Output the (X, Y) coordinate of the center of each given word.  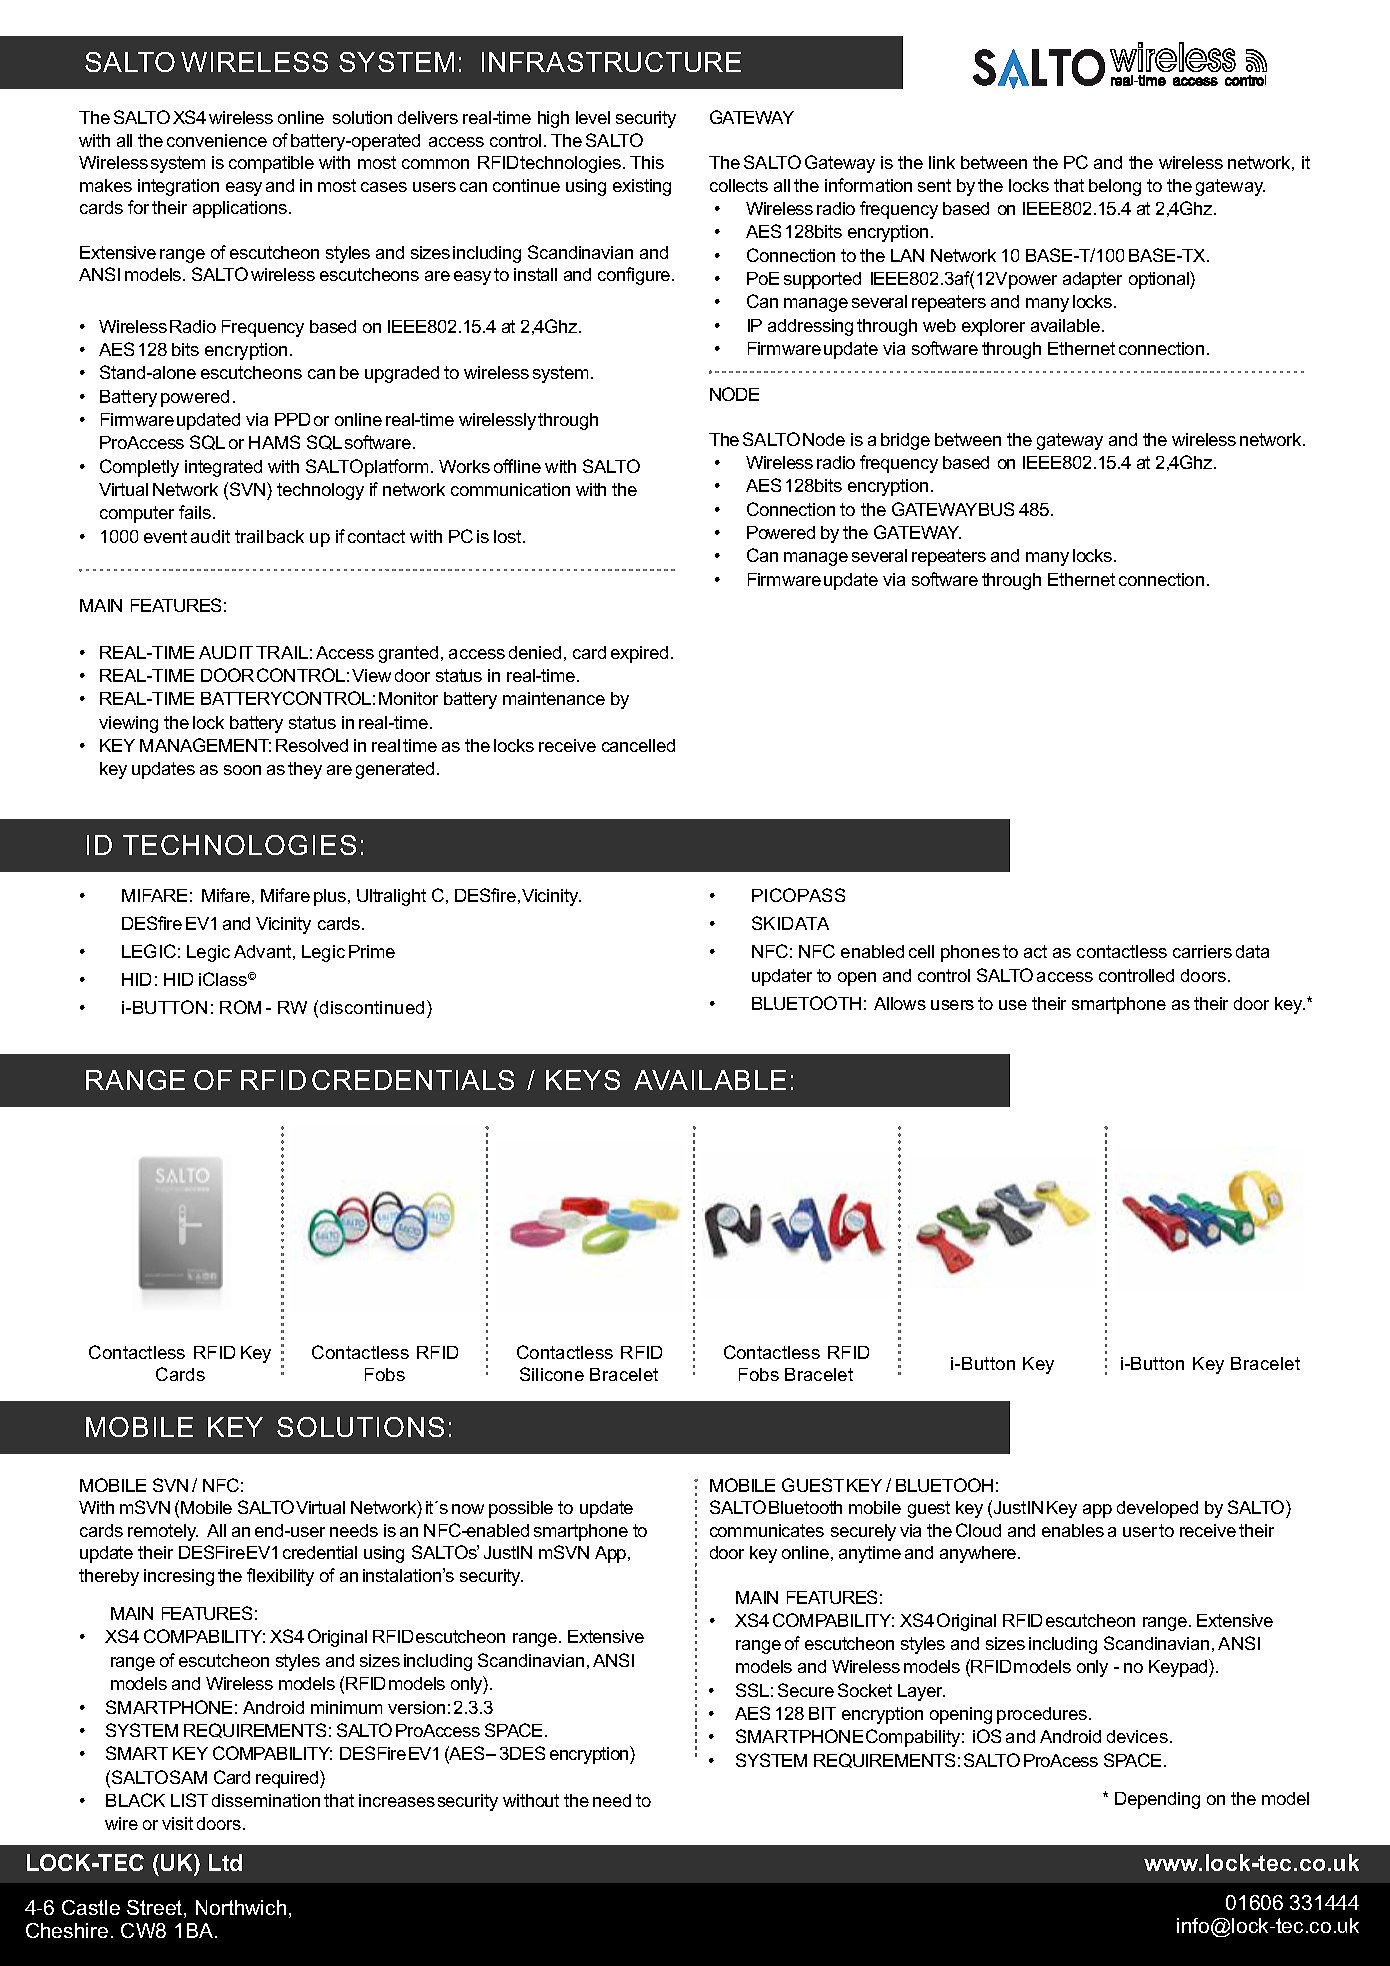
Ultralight (391, 897)
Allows (900, 1003)
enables (1073, 1530)
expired (639, 654)
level (593, 117)
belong (1115, 187)
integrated (223, 468)
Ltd (225, 1862)
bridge (905, 441)
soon (242, 770)
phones (970, 953)
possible (521, 1509)
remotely (163, 1532)
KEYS (583, 1080)
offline (517, 466)
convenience (217, 140)
